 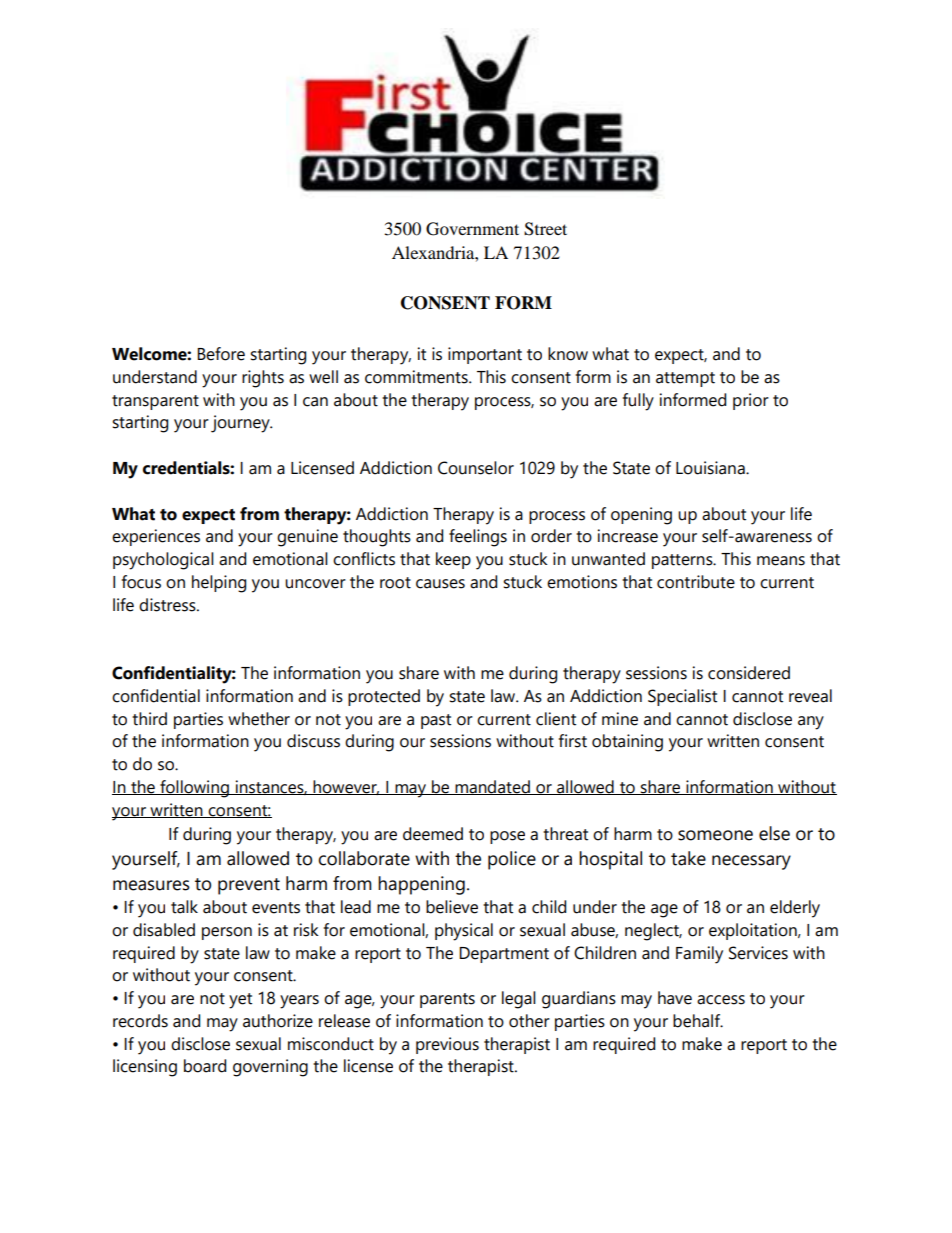 I want to click on police, so click(x=512, y=860).
